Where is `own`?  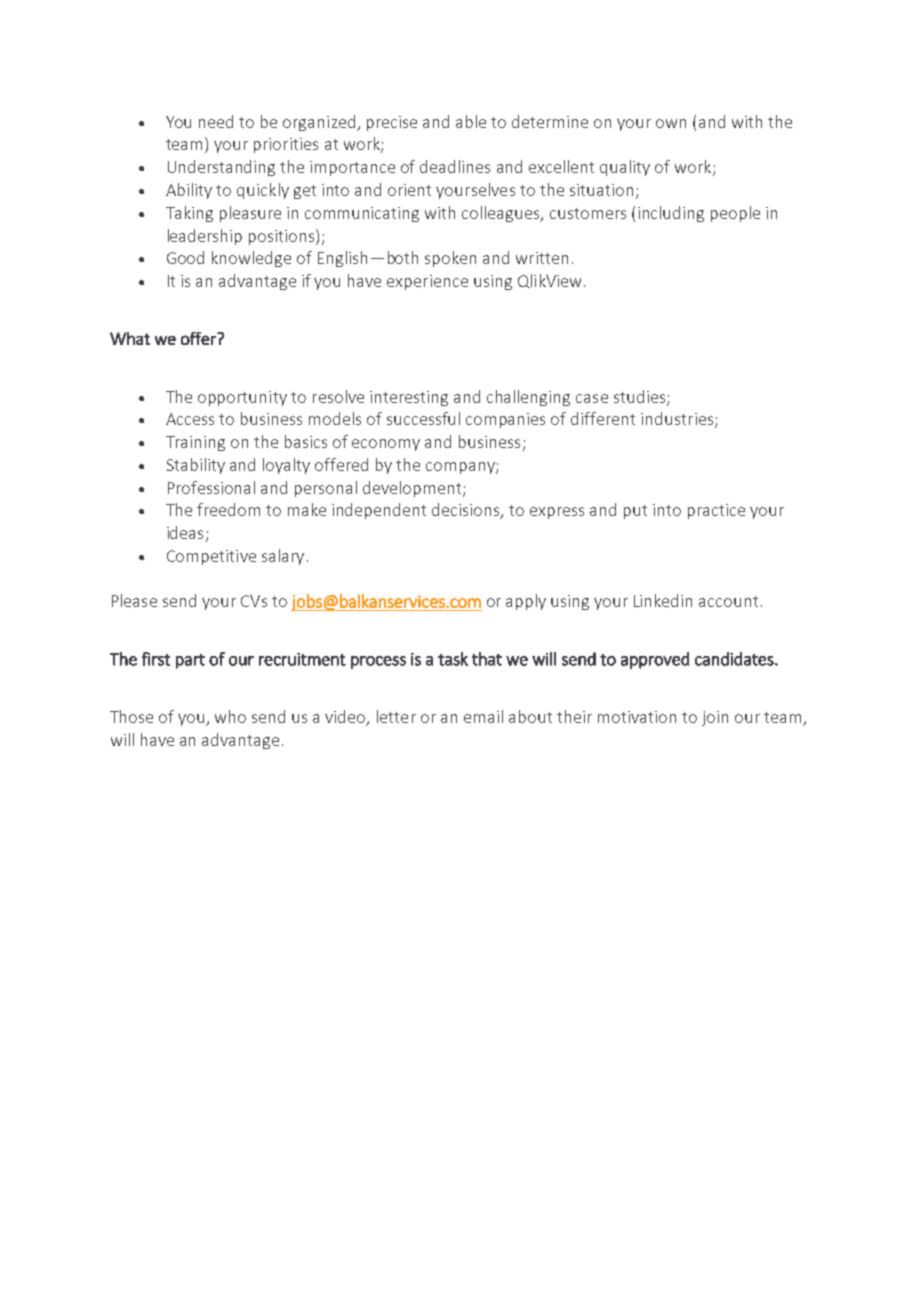 own is located at coordinates (671, 123).
